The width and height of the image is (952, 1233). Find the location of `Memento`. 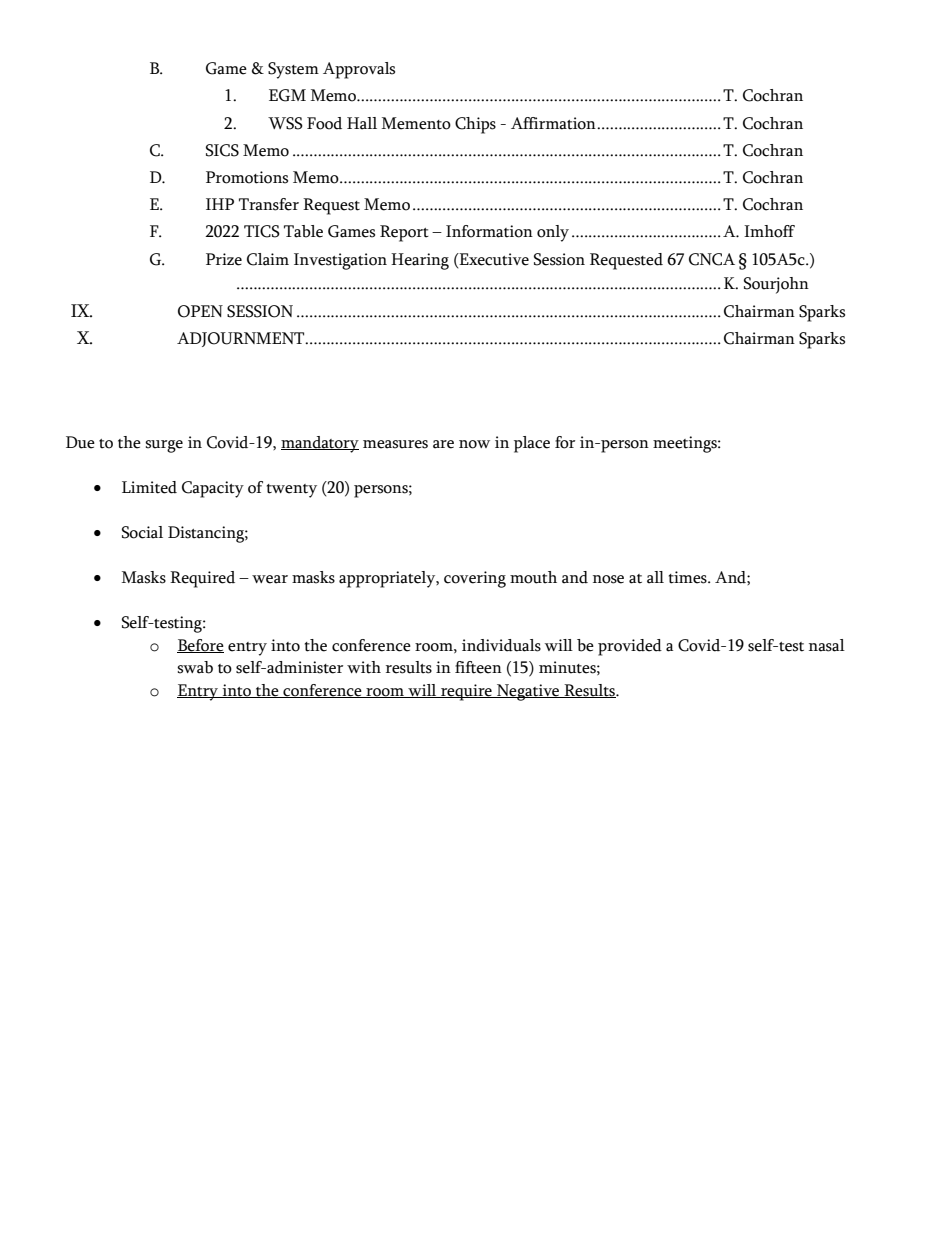

Memento is located at coordinates (416, 123).
